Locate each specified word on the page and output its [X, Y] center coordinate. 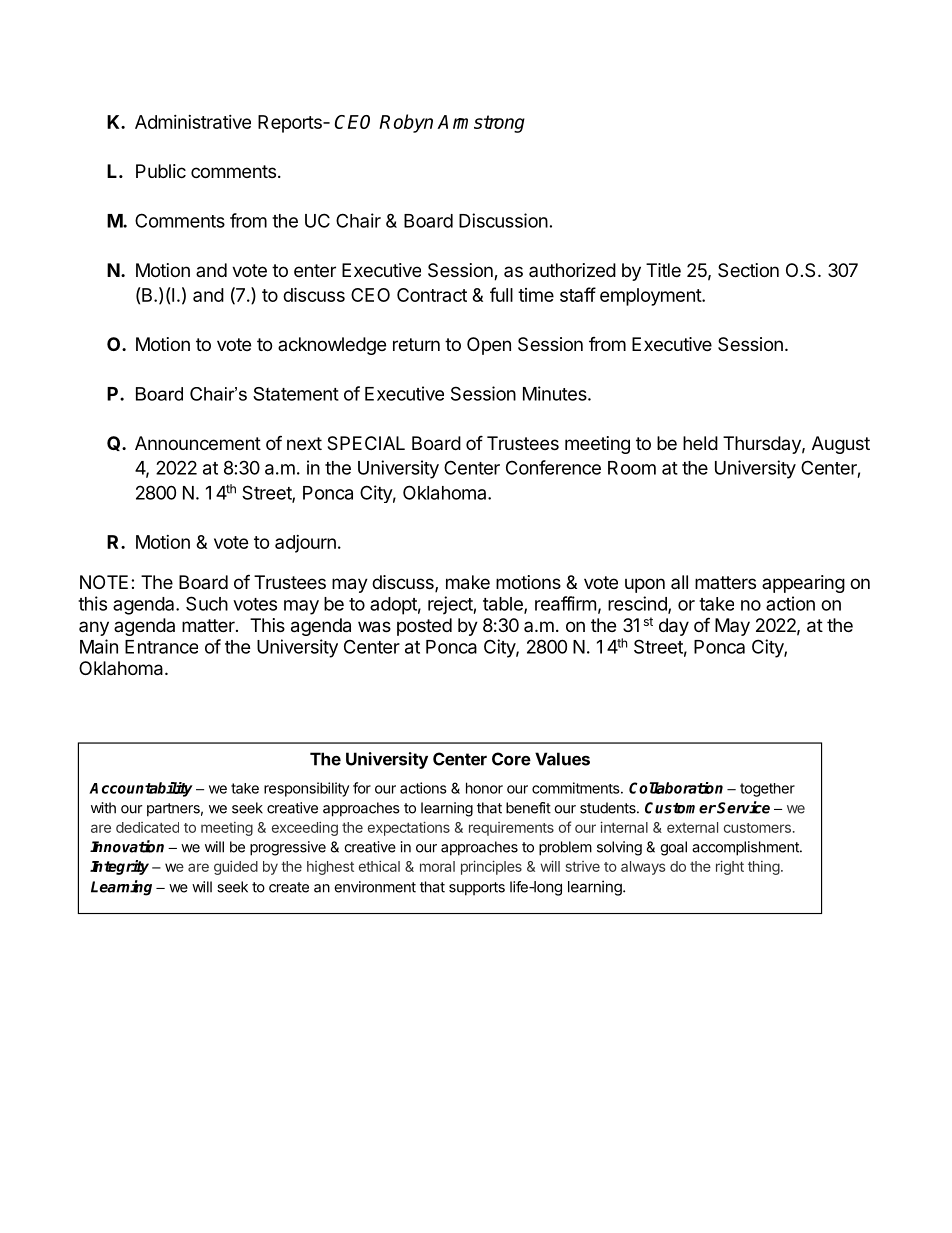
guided [236, 868]
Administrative [193, 122]
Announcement [198, 443]
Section [748, 270]
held [700, 443]
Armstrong [481, 124]
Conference [553, 467]
